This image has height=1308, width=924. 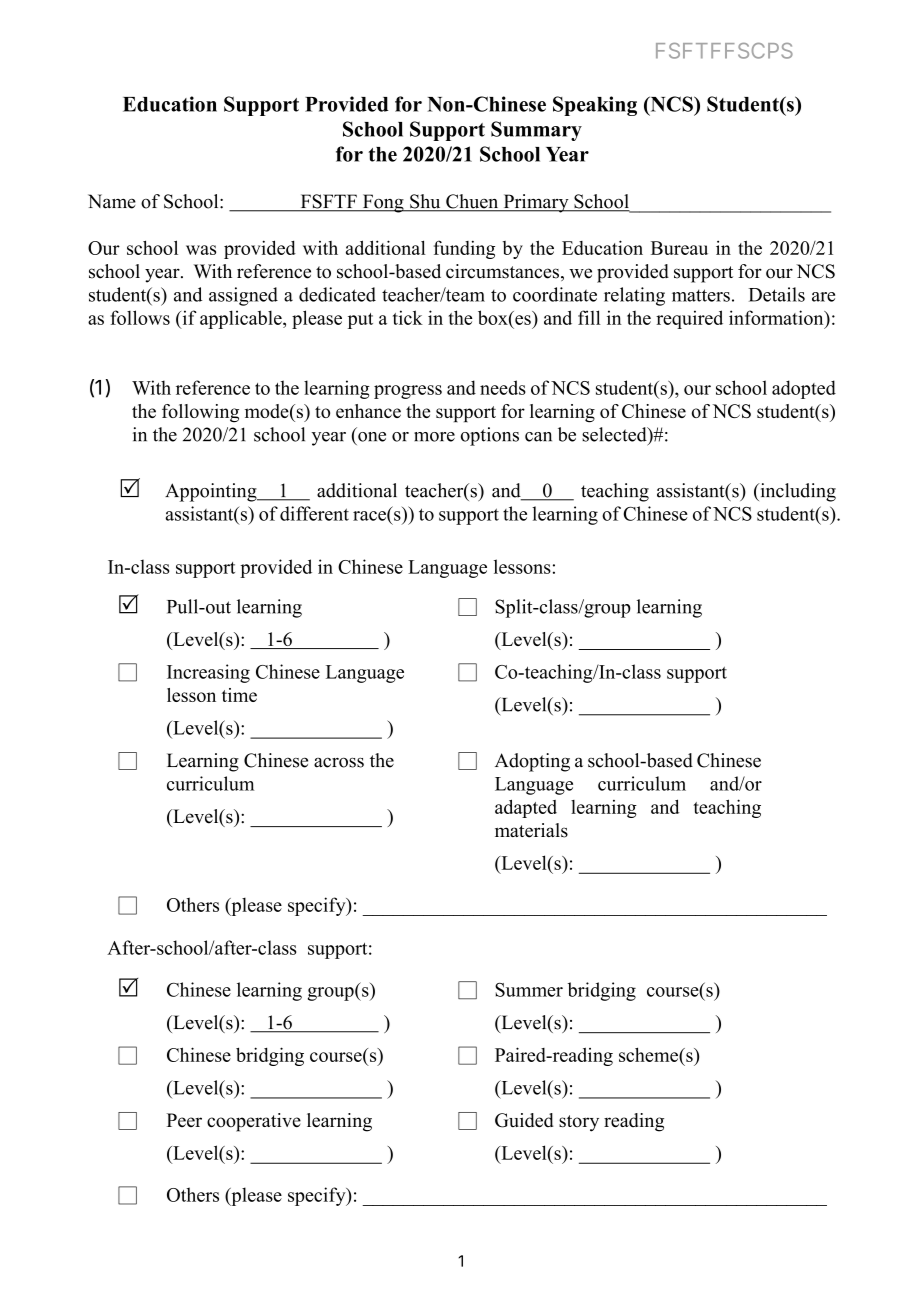 What do you see at coordinates (524, 1120) in the image?
I see `Guided` at bounding box center [524, 1120].
